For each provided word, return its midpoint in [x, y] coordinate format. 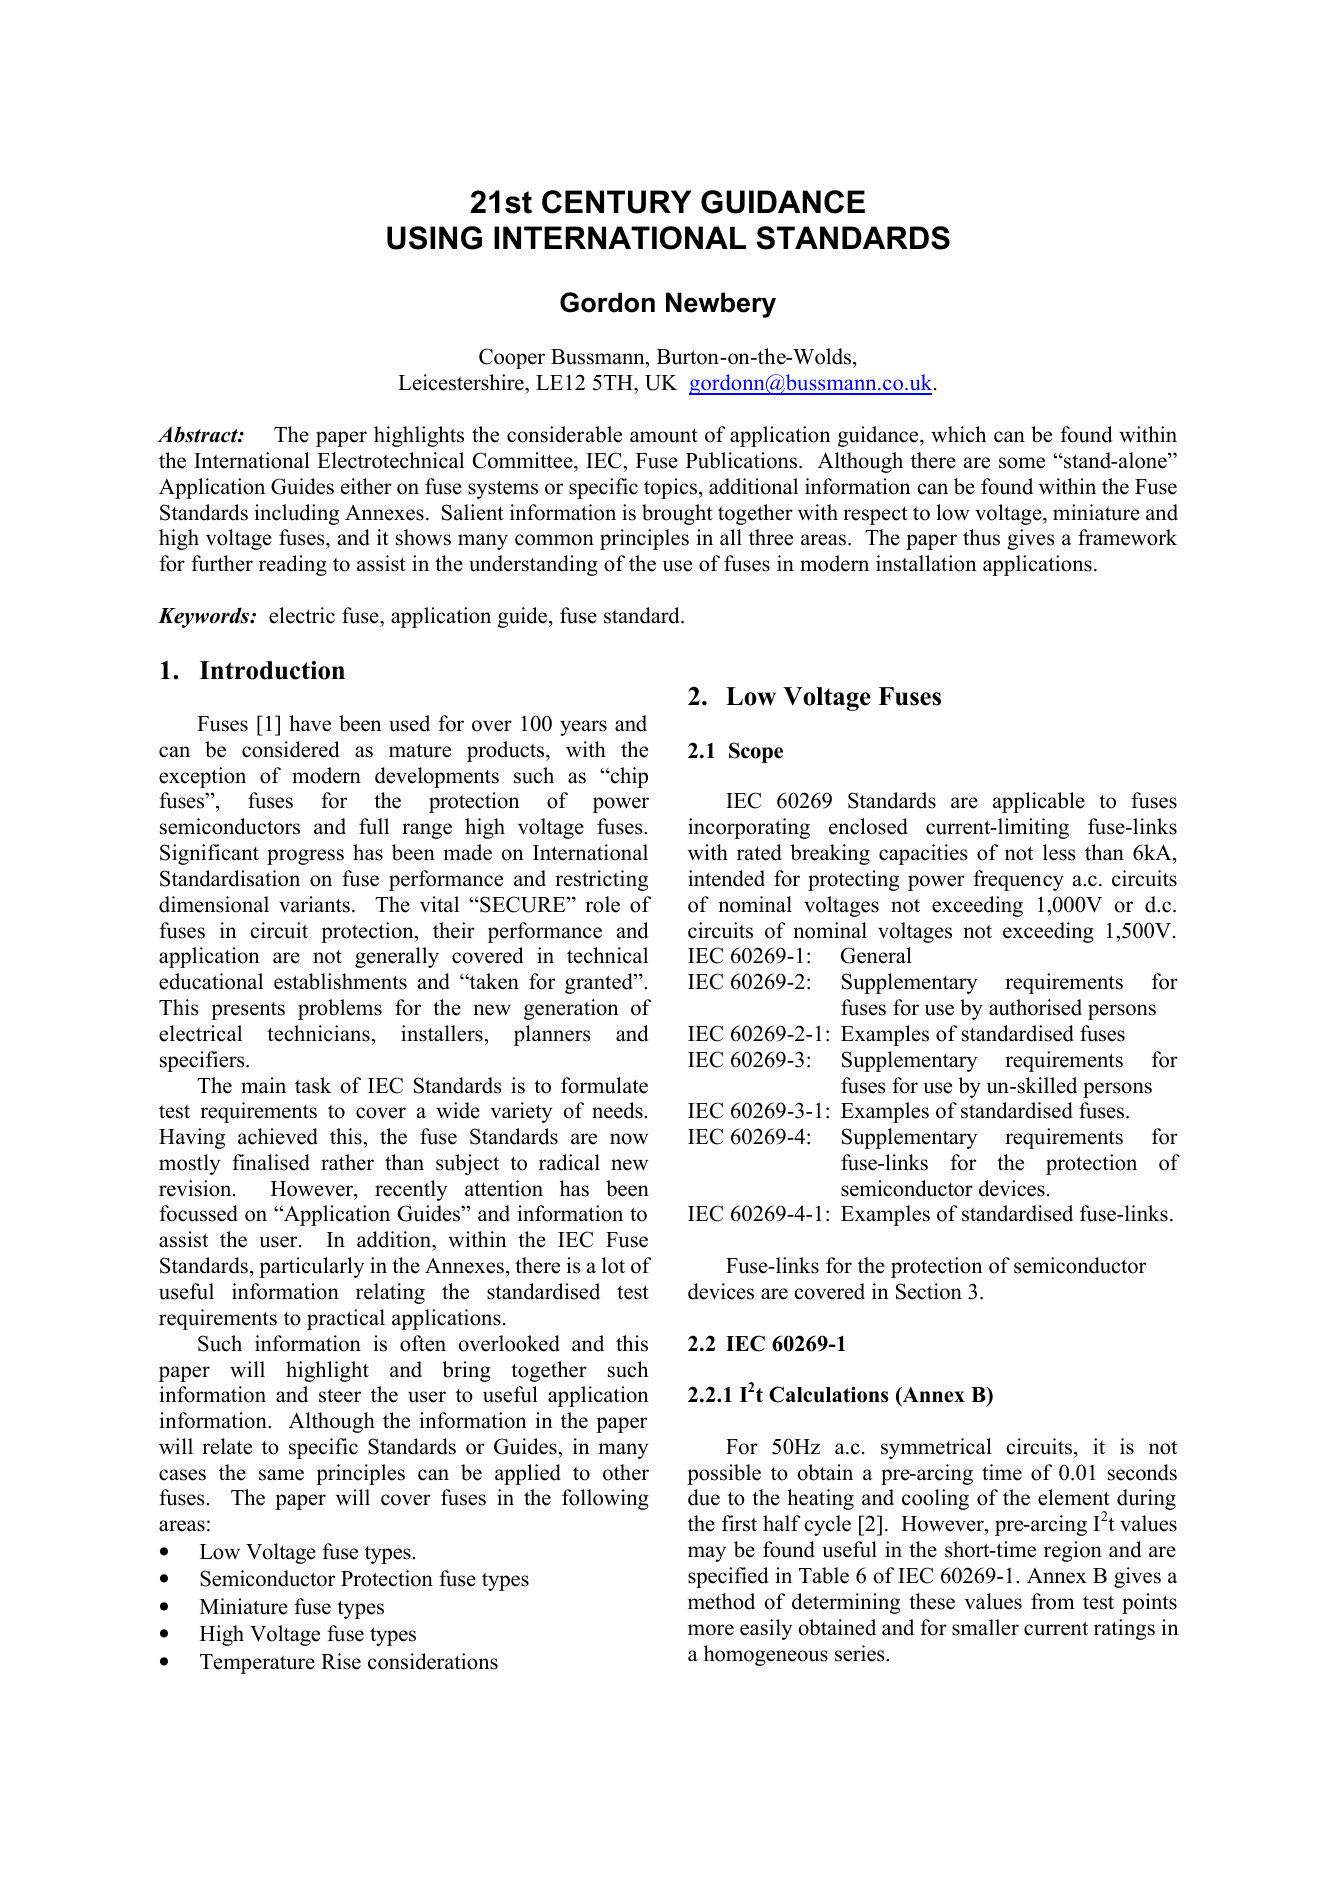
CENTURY [616, 202]
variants [314, 904]
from [1053, 1601]
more [711, 1630]
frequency [1018, 880]
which [958, 434]
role [602, 904]
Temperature [257, 1664]
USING [434, 238]
